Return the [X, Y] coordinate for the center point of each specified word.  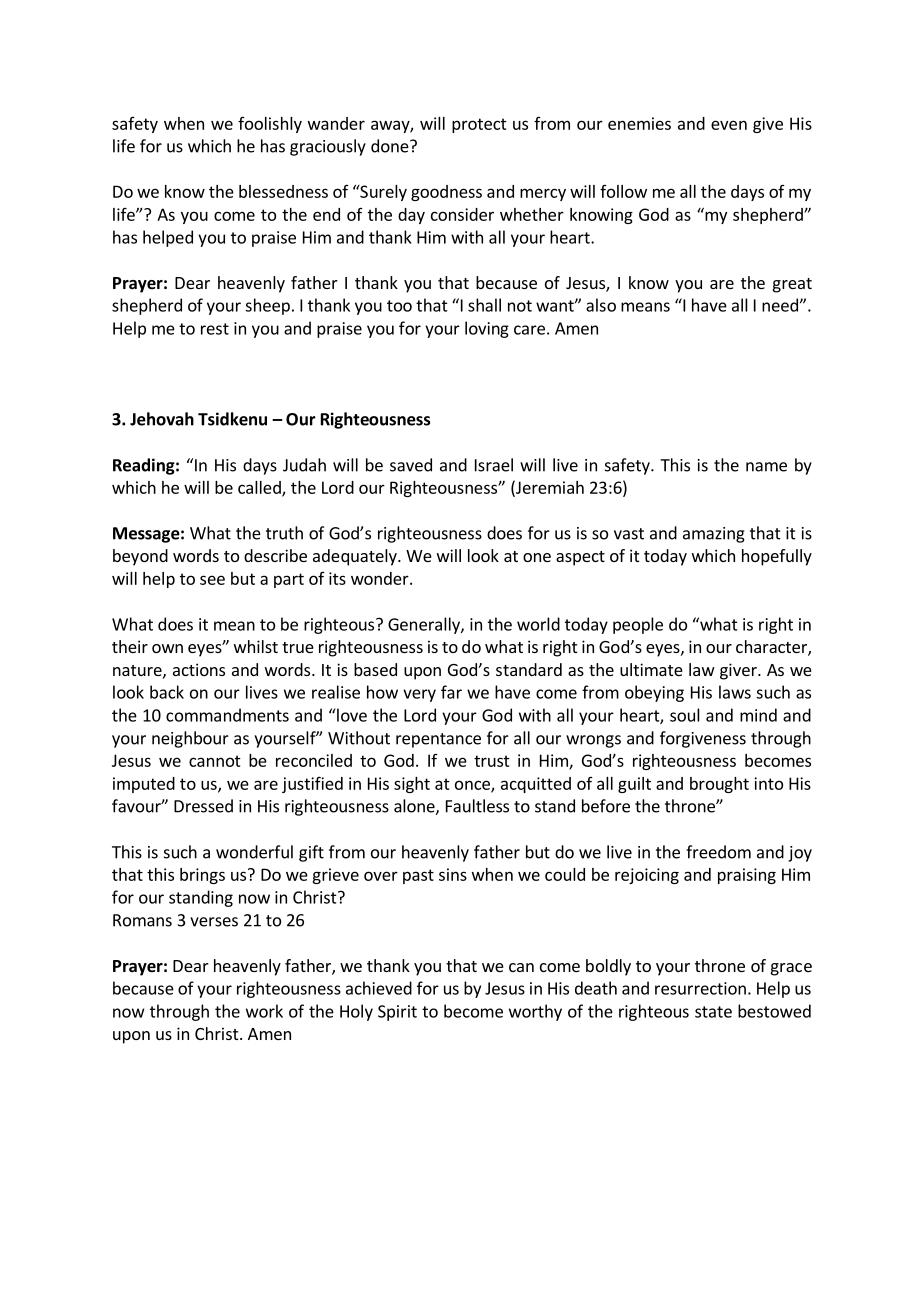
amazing [714, 535]
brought [719, 785]
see [212, 580]
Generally [425, 625]
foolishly [270, 125]
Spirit [397, 1013]
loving [487, 329]
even [729, 125]
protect [479, 125]
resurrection [700, 988]
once [473, 786]
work [264, 1011]
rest [215, 329]
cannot [215, 761]
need [780, 305]
